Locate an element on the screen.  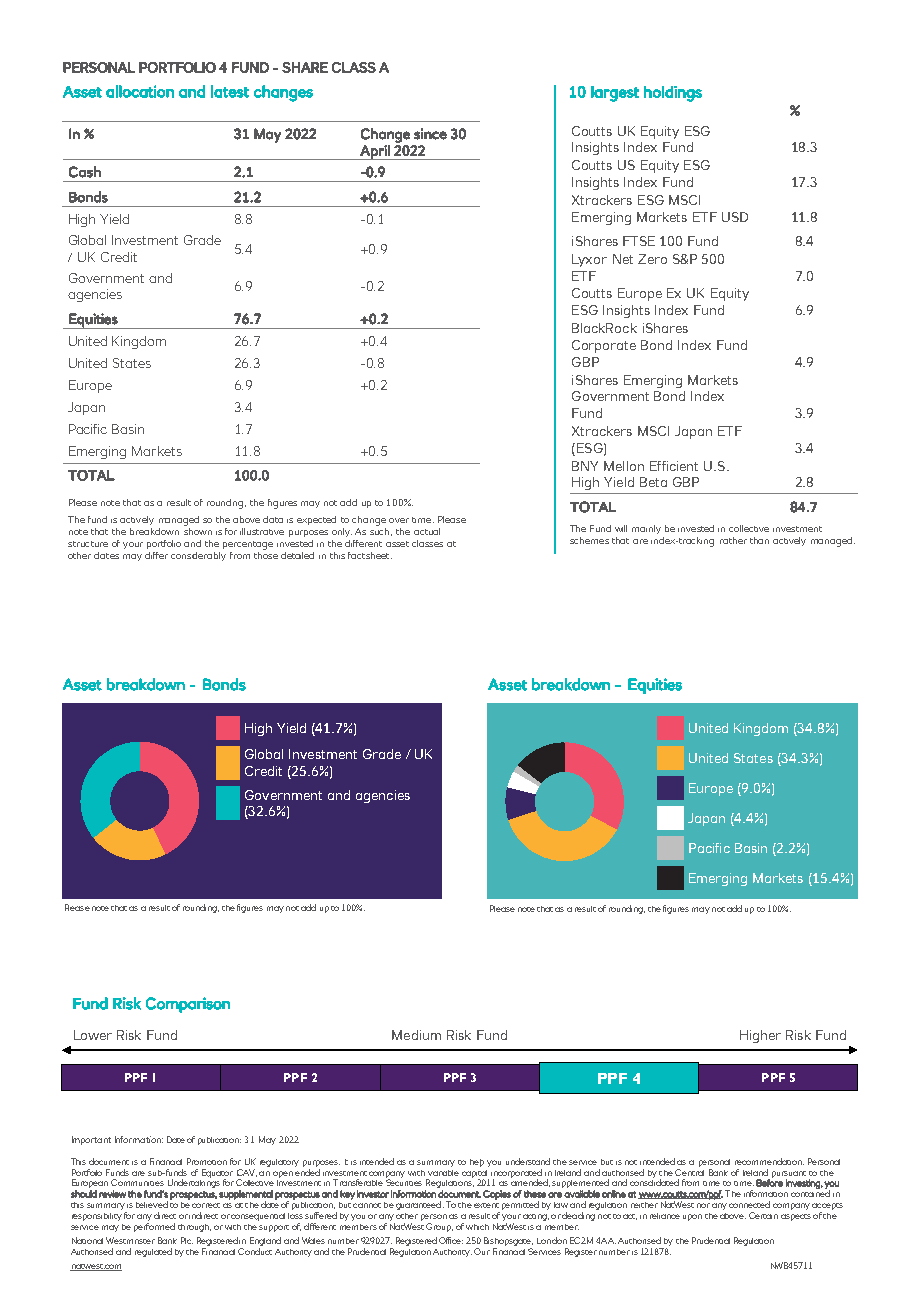
recommendation is located at coordinates (769, 1161).
